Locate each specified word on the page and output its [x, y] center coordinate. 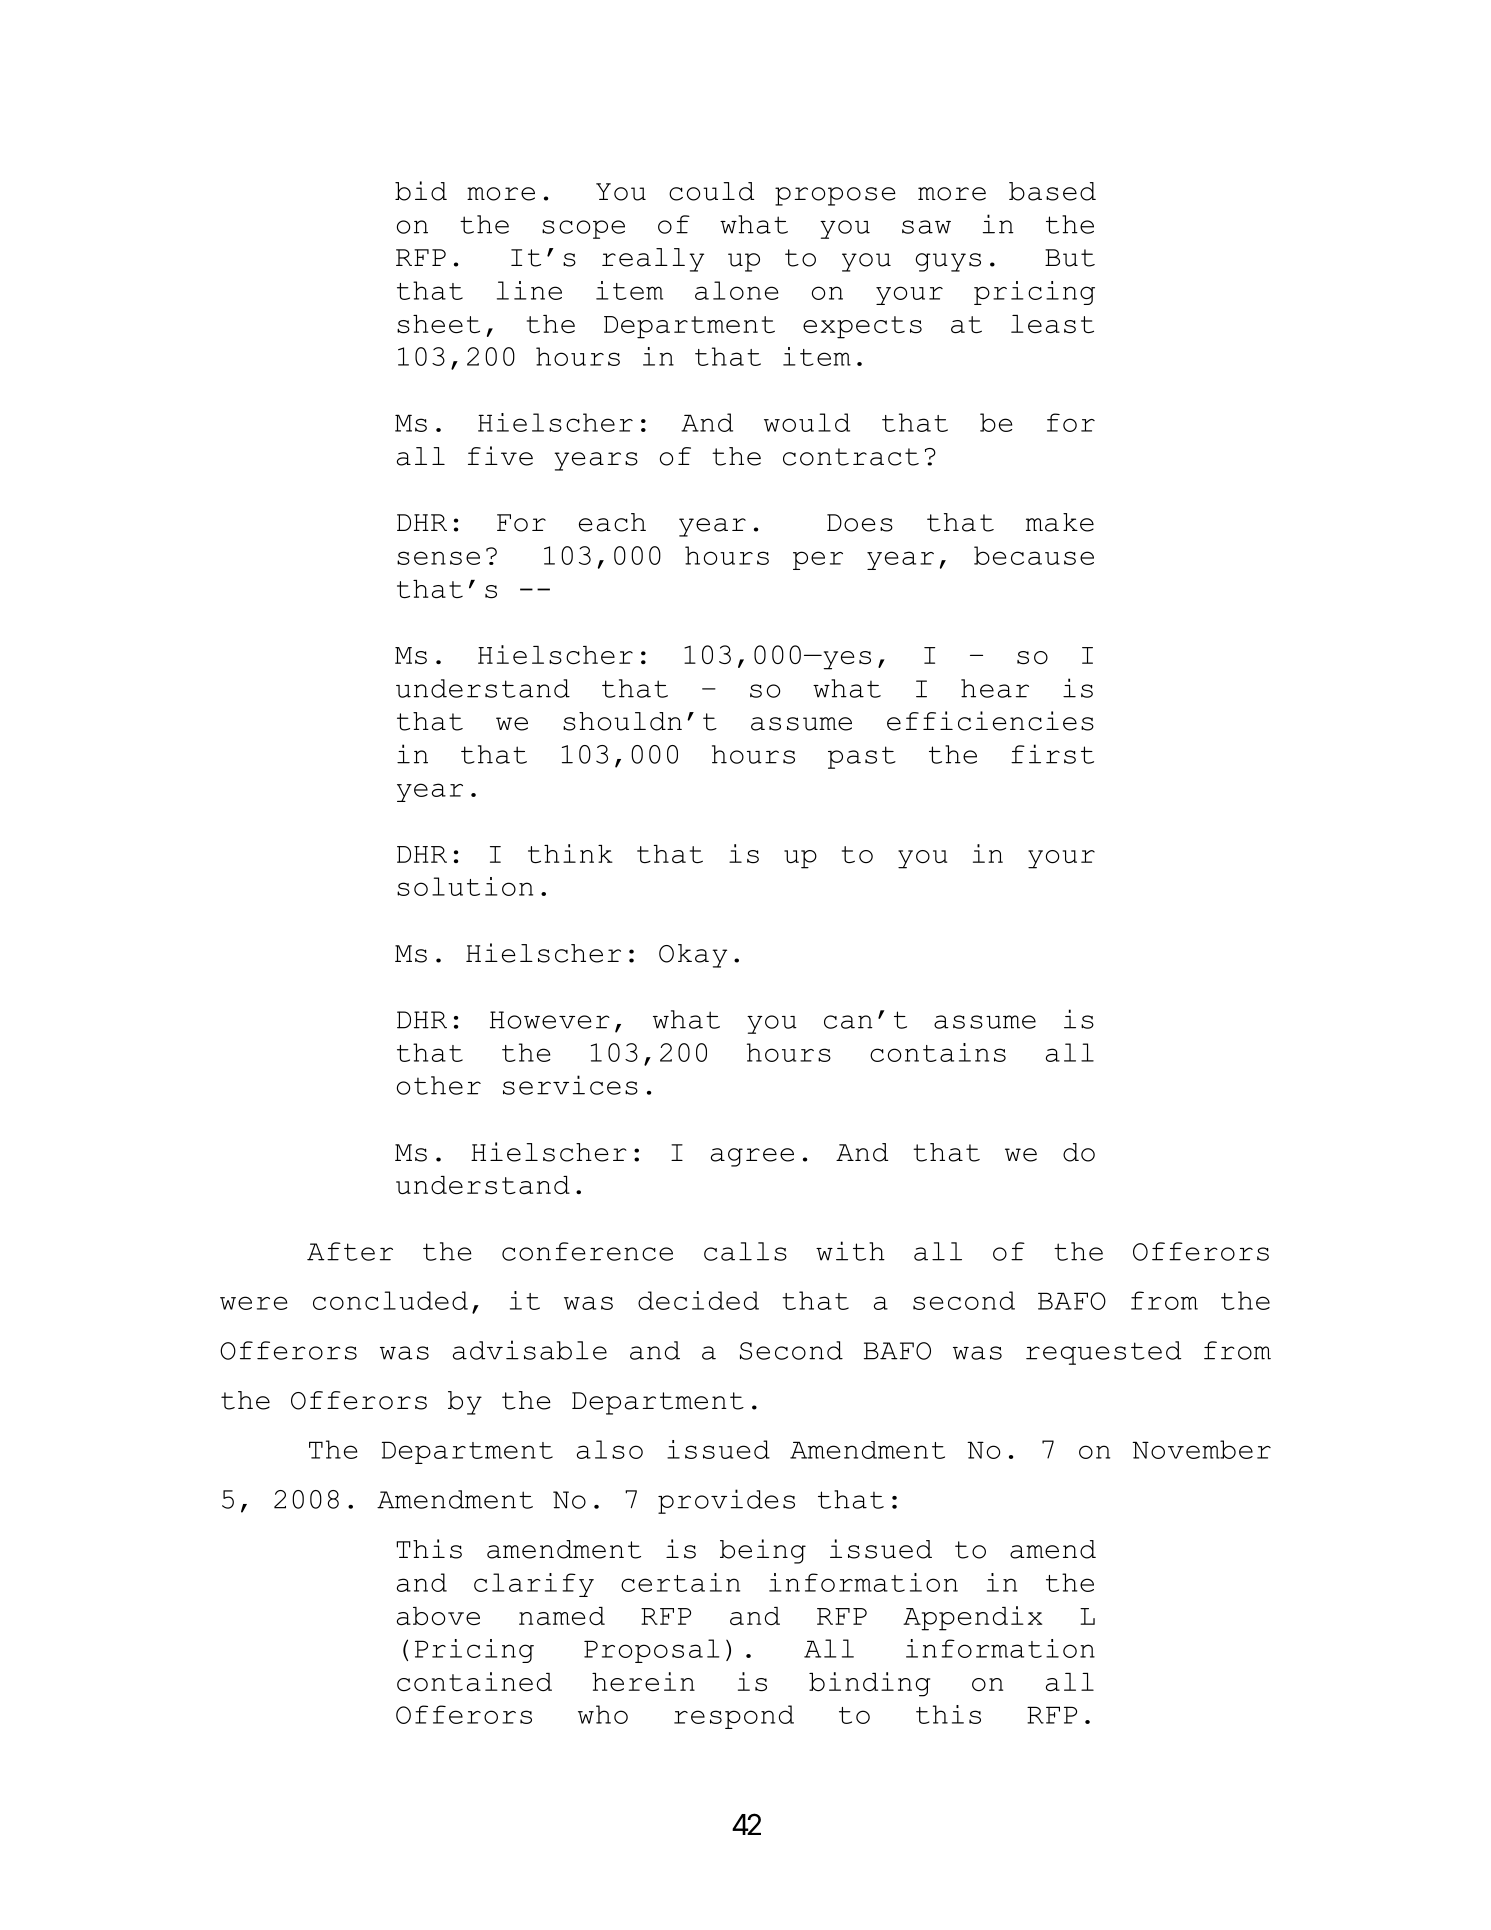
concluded [390, 1300]
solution [465, 886]
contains [938, 1052]
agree [752, 1157]
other [439, 1085]
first [1052, 754]
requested [1103, 1353]
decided [698, 1300]
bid [421, 191]
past [862, 757]
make [1060, 522]
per [818, 560]
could [711, 191]
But [1070, 258]
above [438, 1616]
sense [438, 558]
